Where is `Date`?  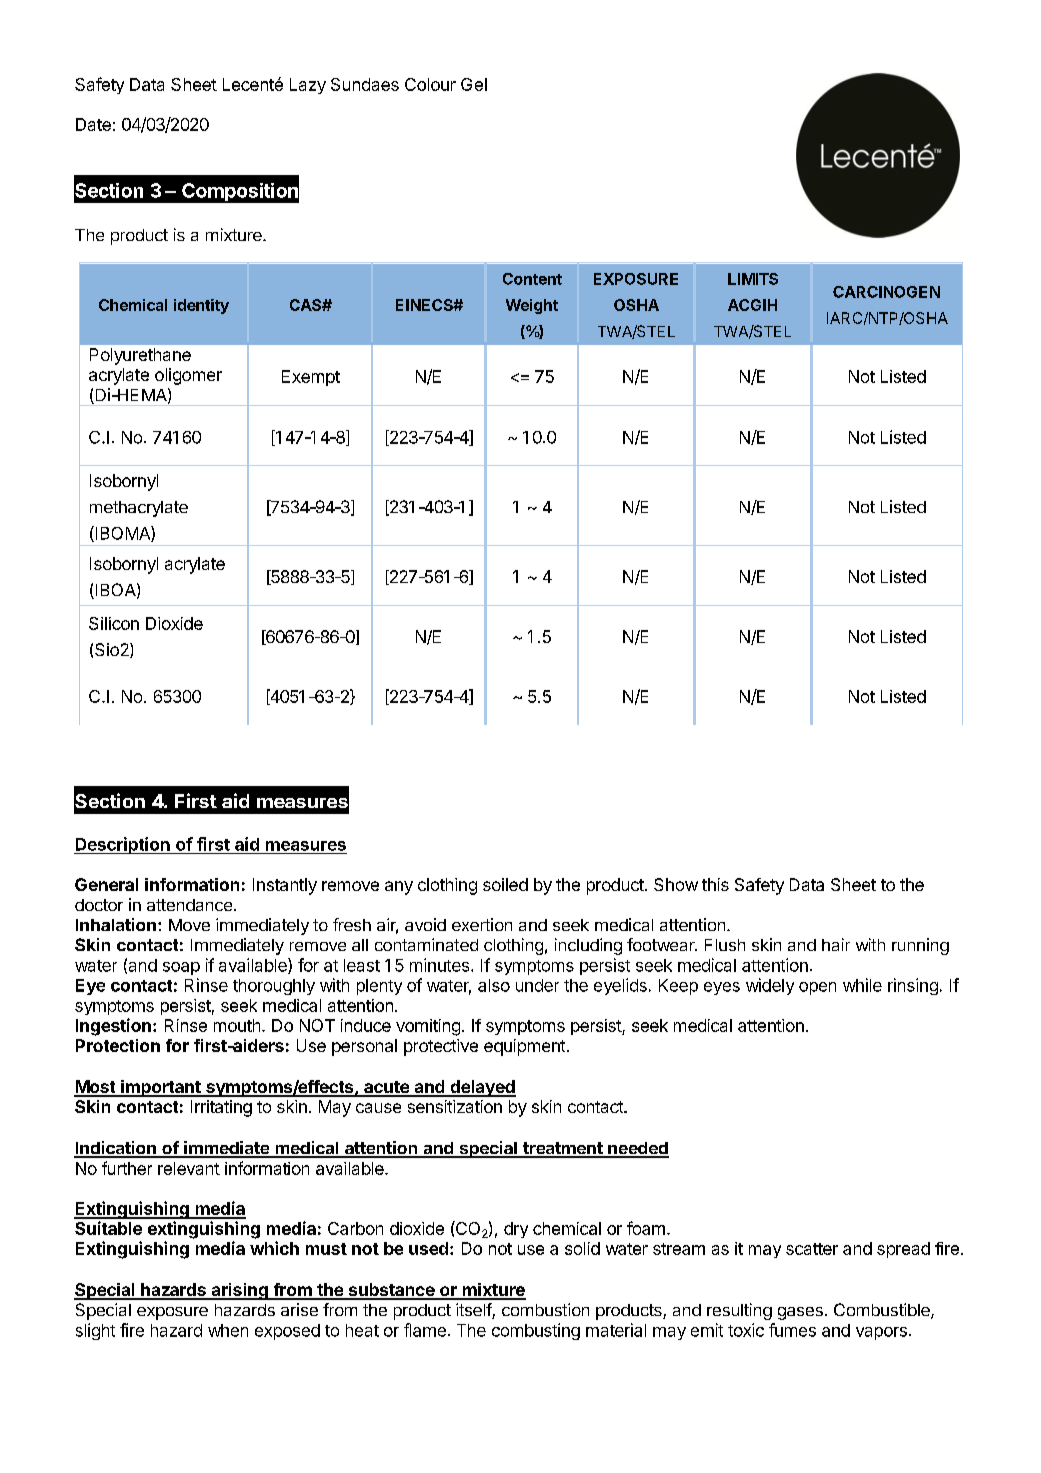
Date is located at coordinates (93, 124).
